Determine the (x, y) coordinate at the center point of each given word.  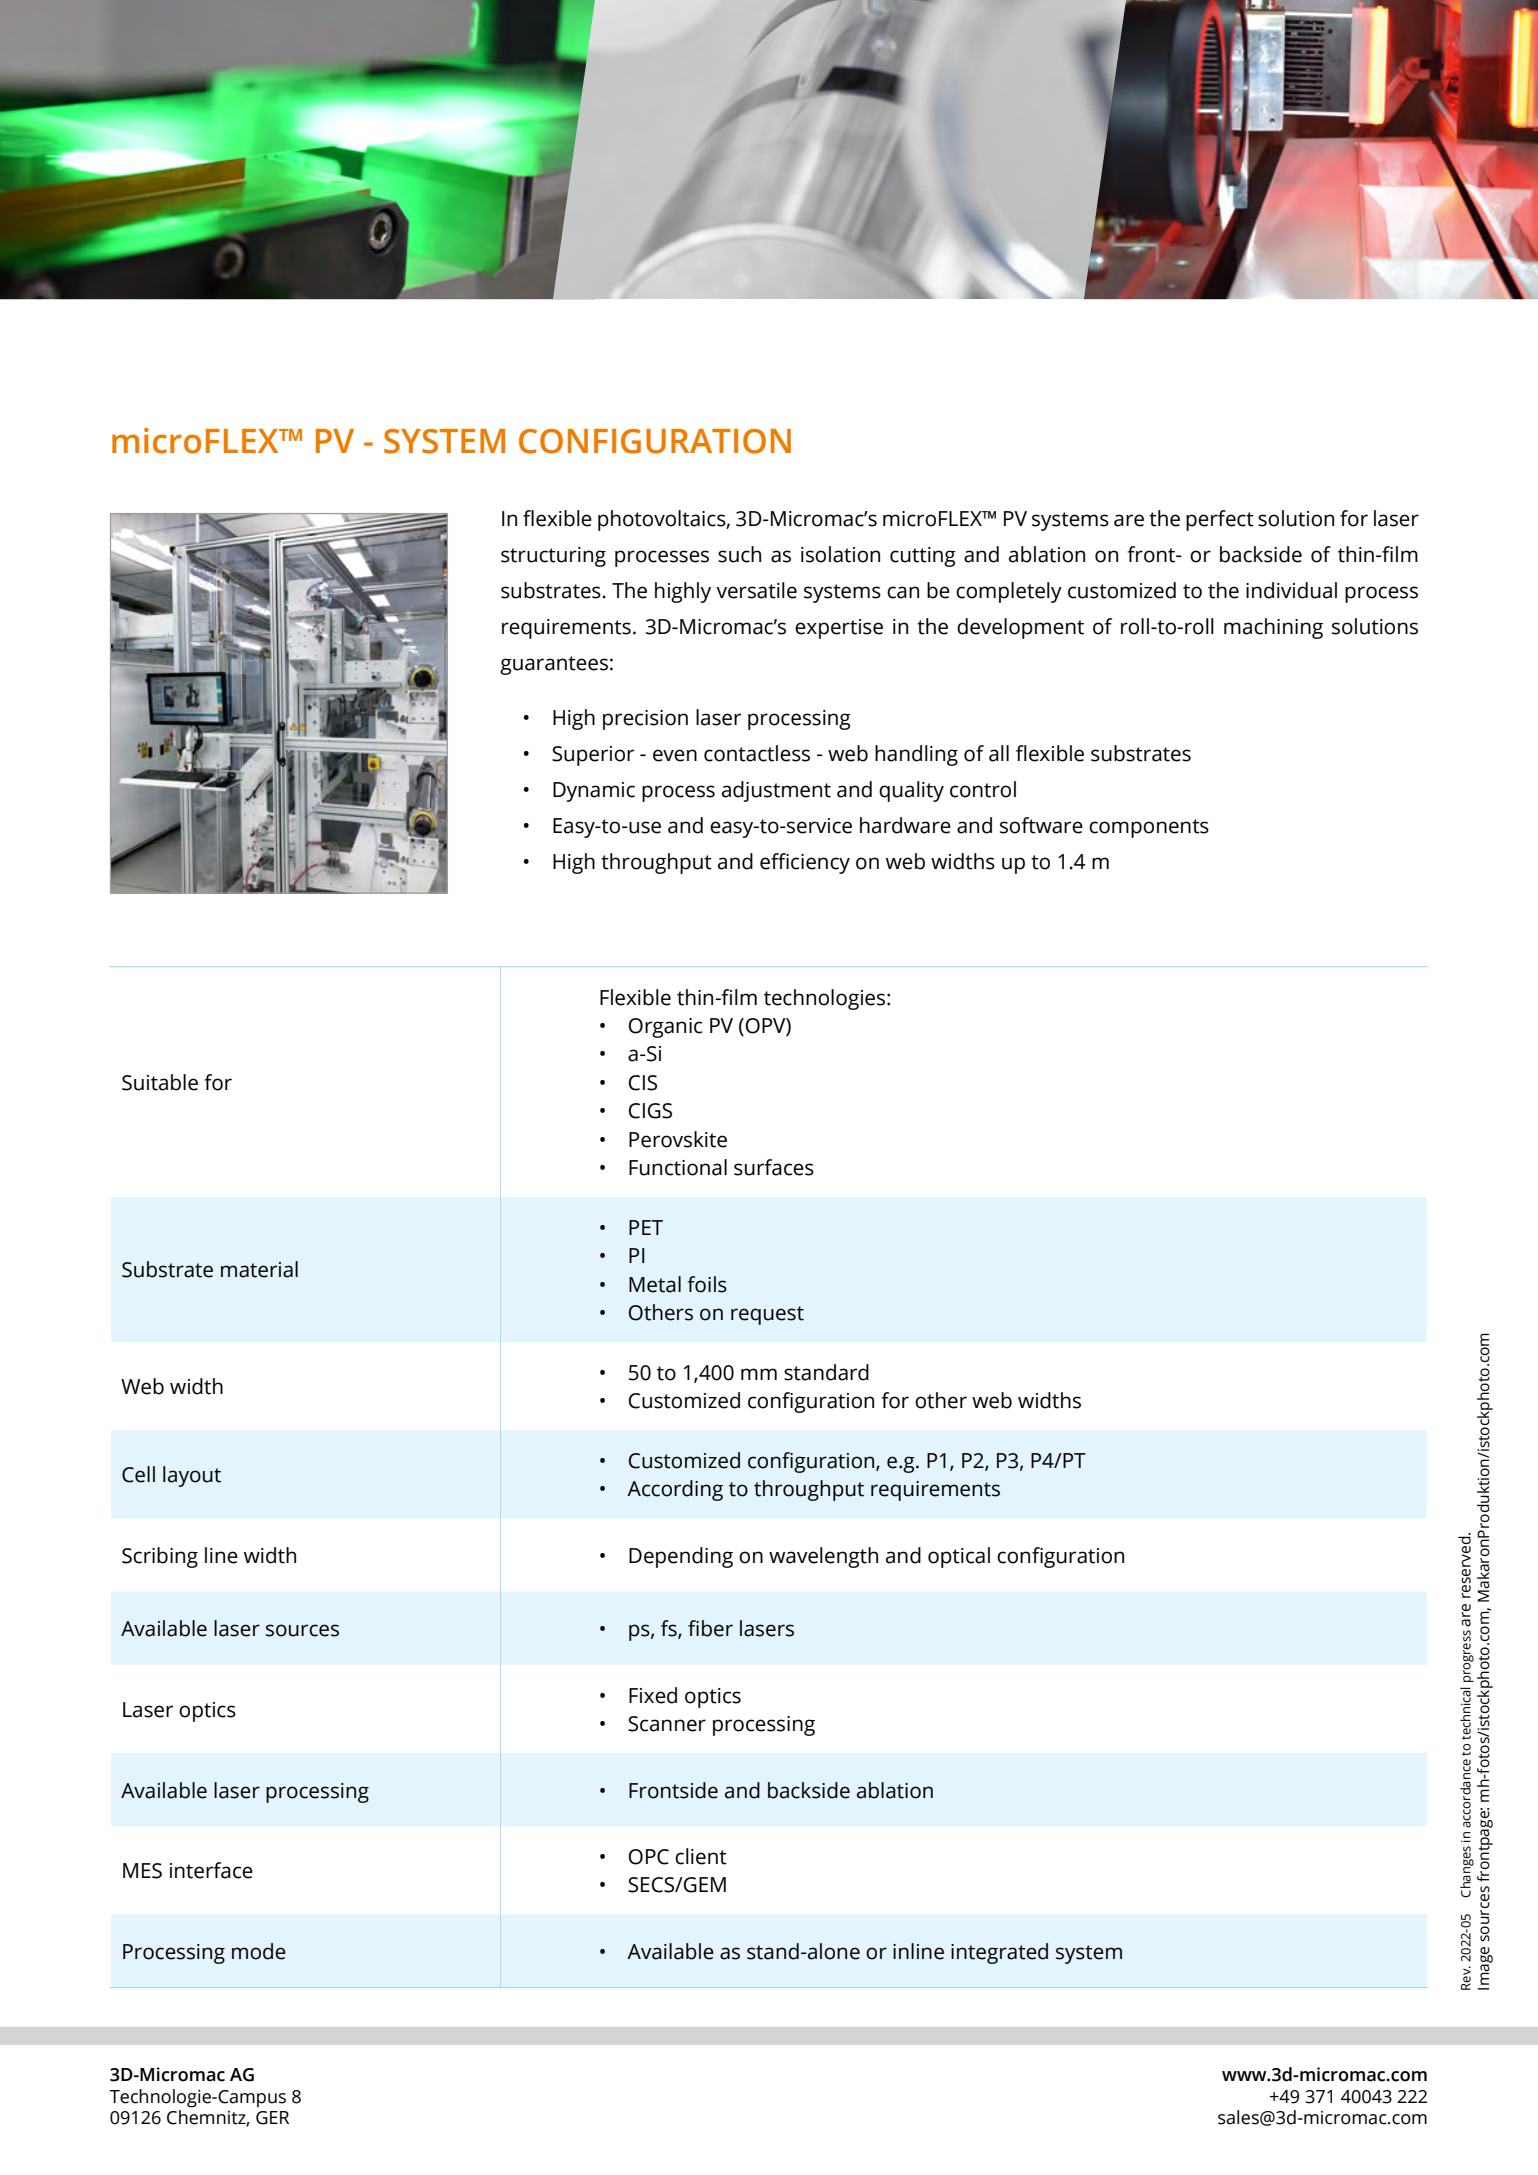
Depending (681, 1557)
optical (959, 1557)
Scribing (160, 1557)
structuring (553, 557)
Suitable (160, 1082)
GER (272, 2118)
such (739, 554)
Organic (665, 1028)
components (1149, 828)
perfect (1220, 520)
